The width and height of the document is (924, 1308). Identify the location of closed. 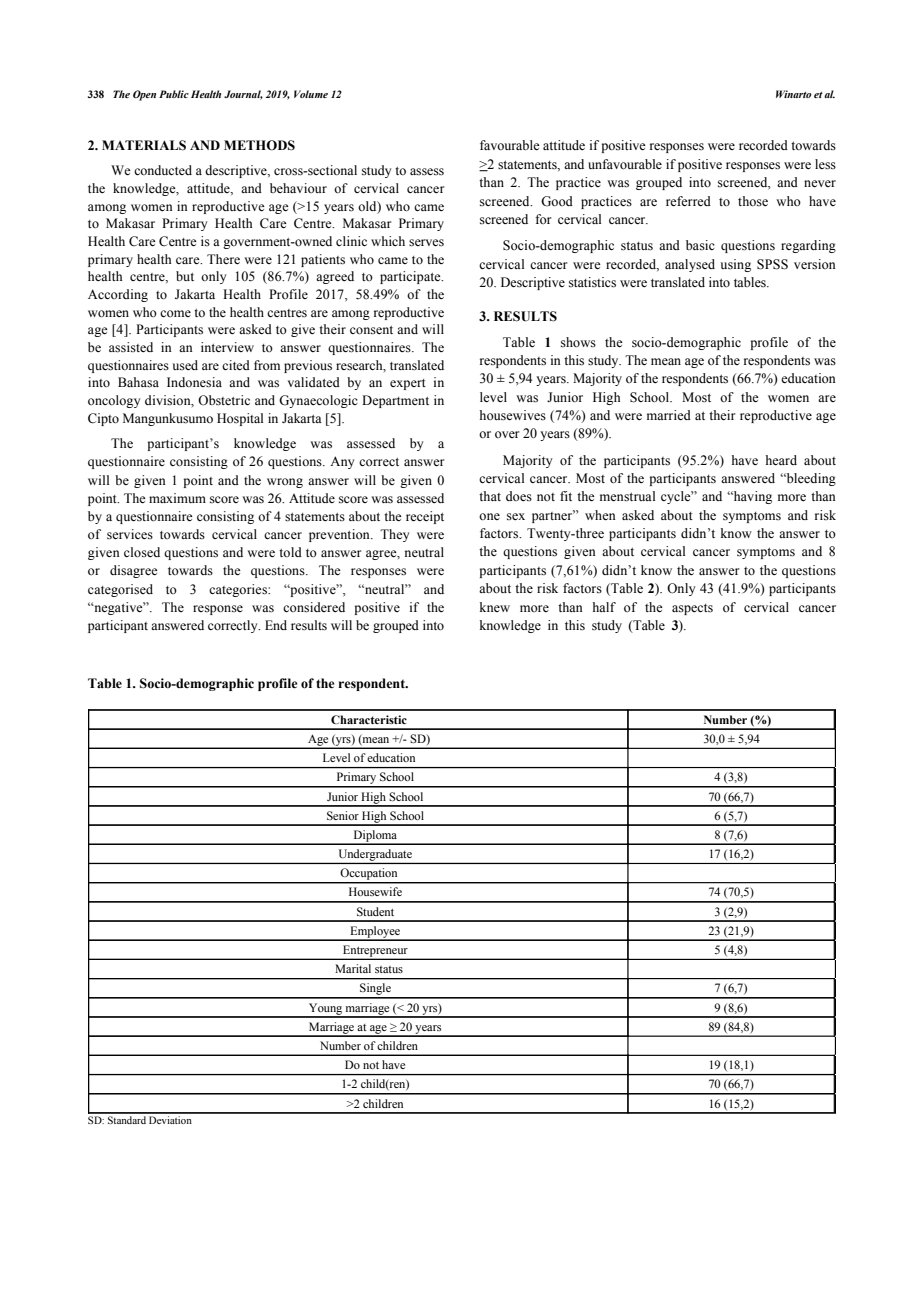
(142, 552).
